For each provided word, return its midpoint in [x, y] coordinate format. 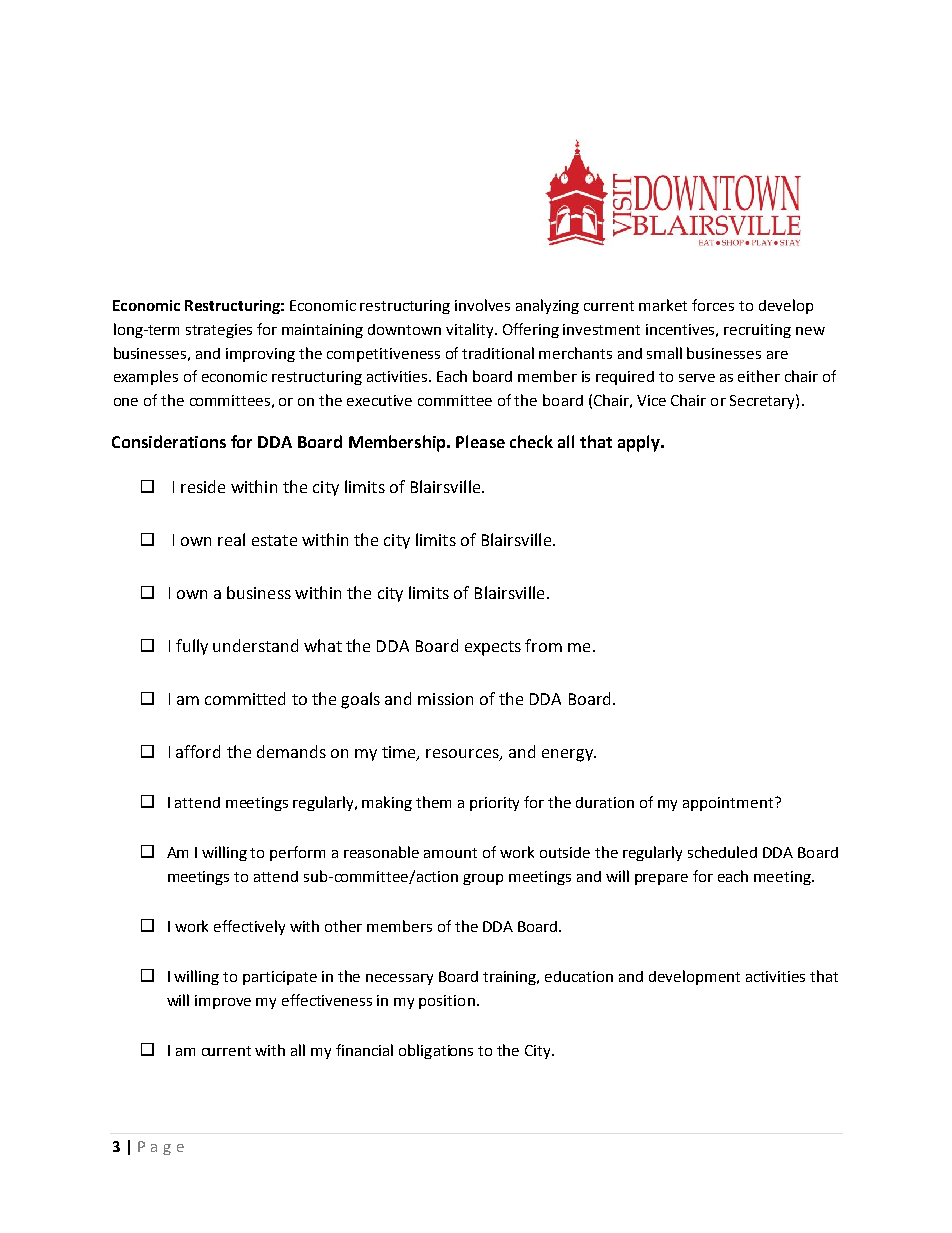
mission [445, 699]
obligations [436, 1051]
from [543, 645]
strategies [219, 331]
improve [223, 1002]
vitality [471, 330]
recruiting [757, 331]
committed [245, 698]
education [579, 976]
